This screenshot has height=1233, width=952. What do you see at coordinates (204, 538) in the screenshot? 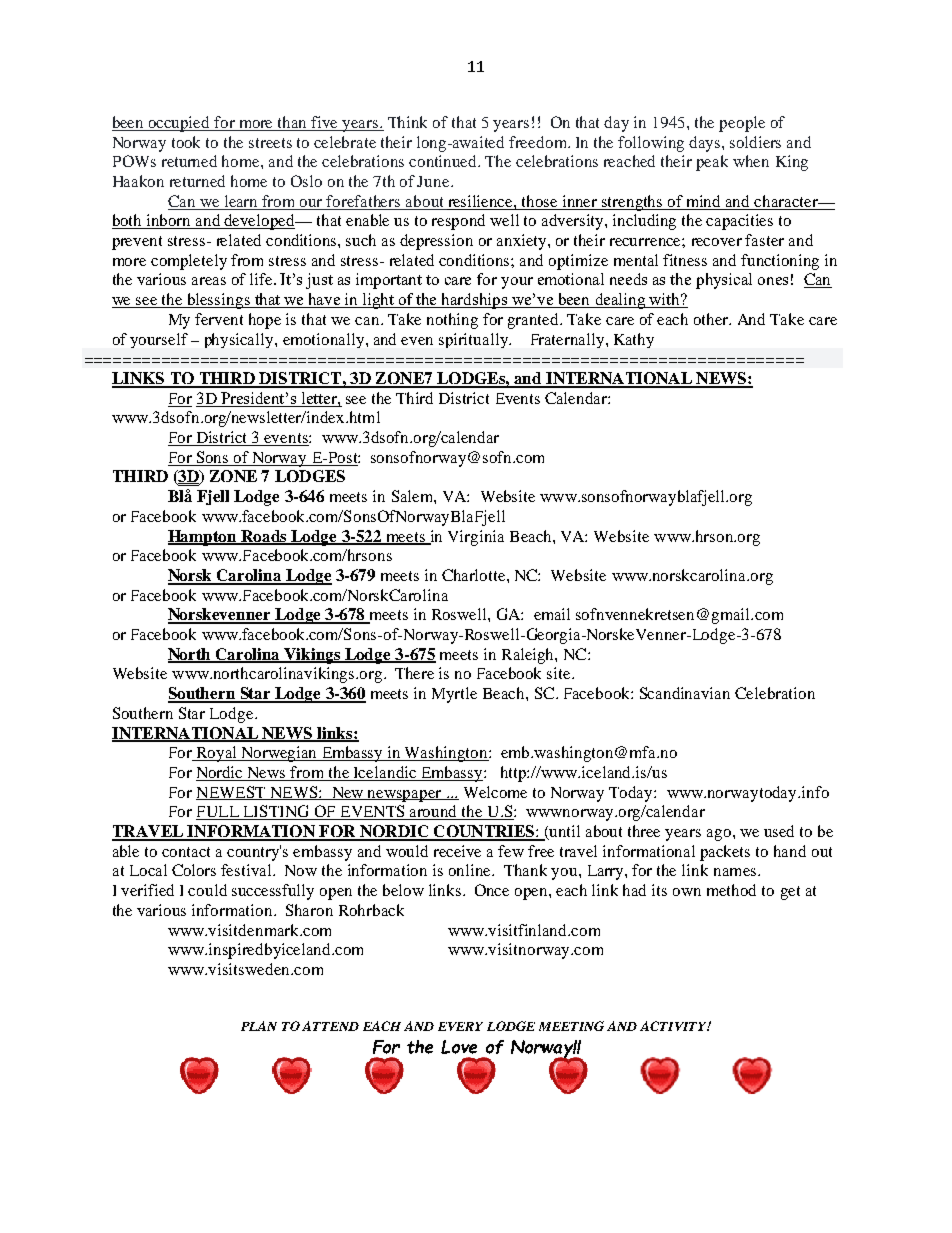
I see `Hampton` at bounding box center [204, 538].
